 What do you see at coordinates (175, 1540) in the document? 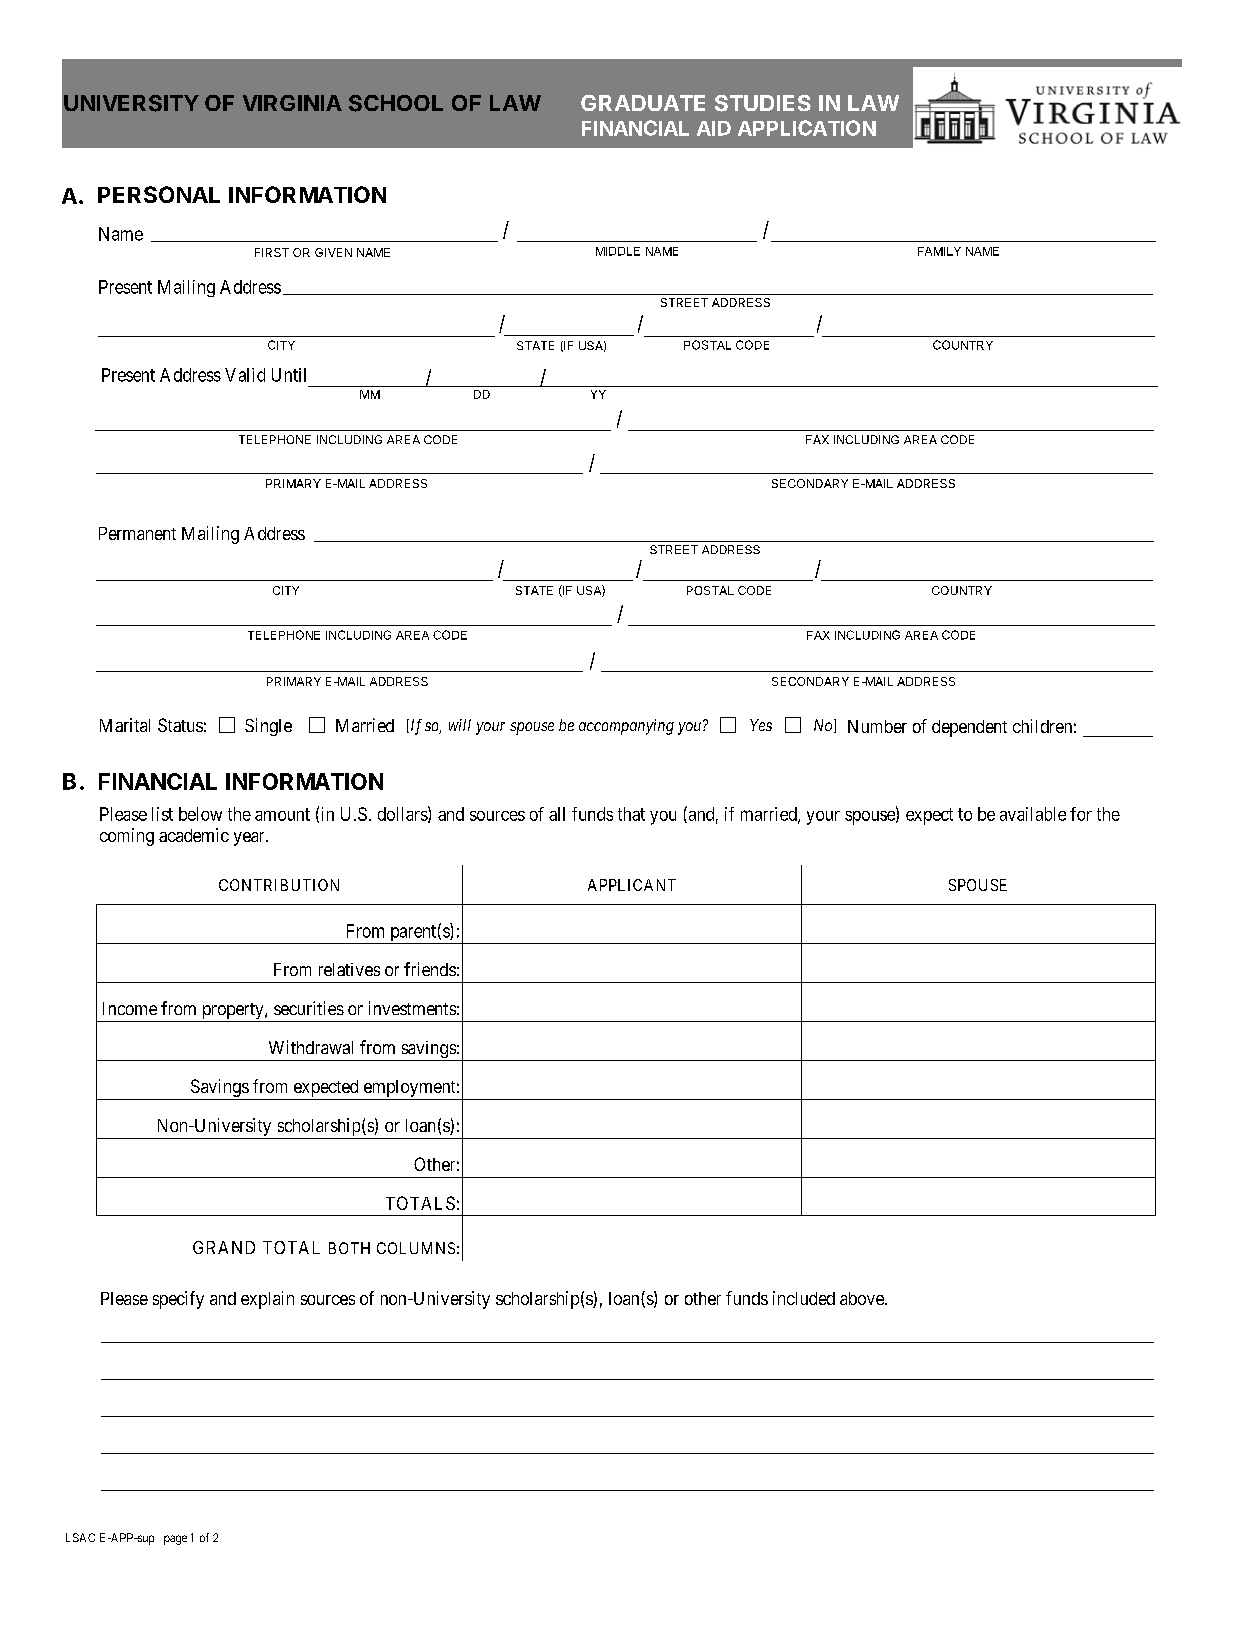
I see `page` at bounding box center [175, 1540].
